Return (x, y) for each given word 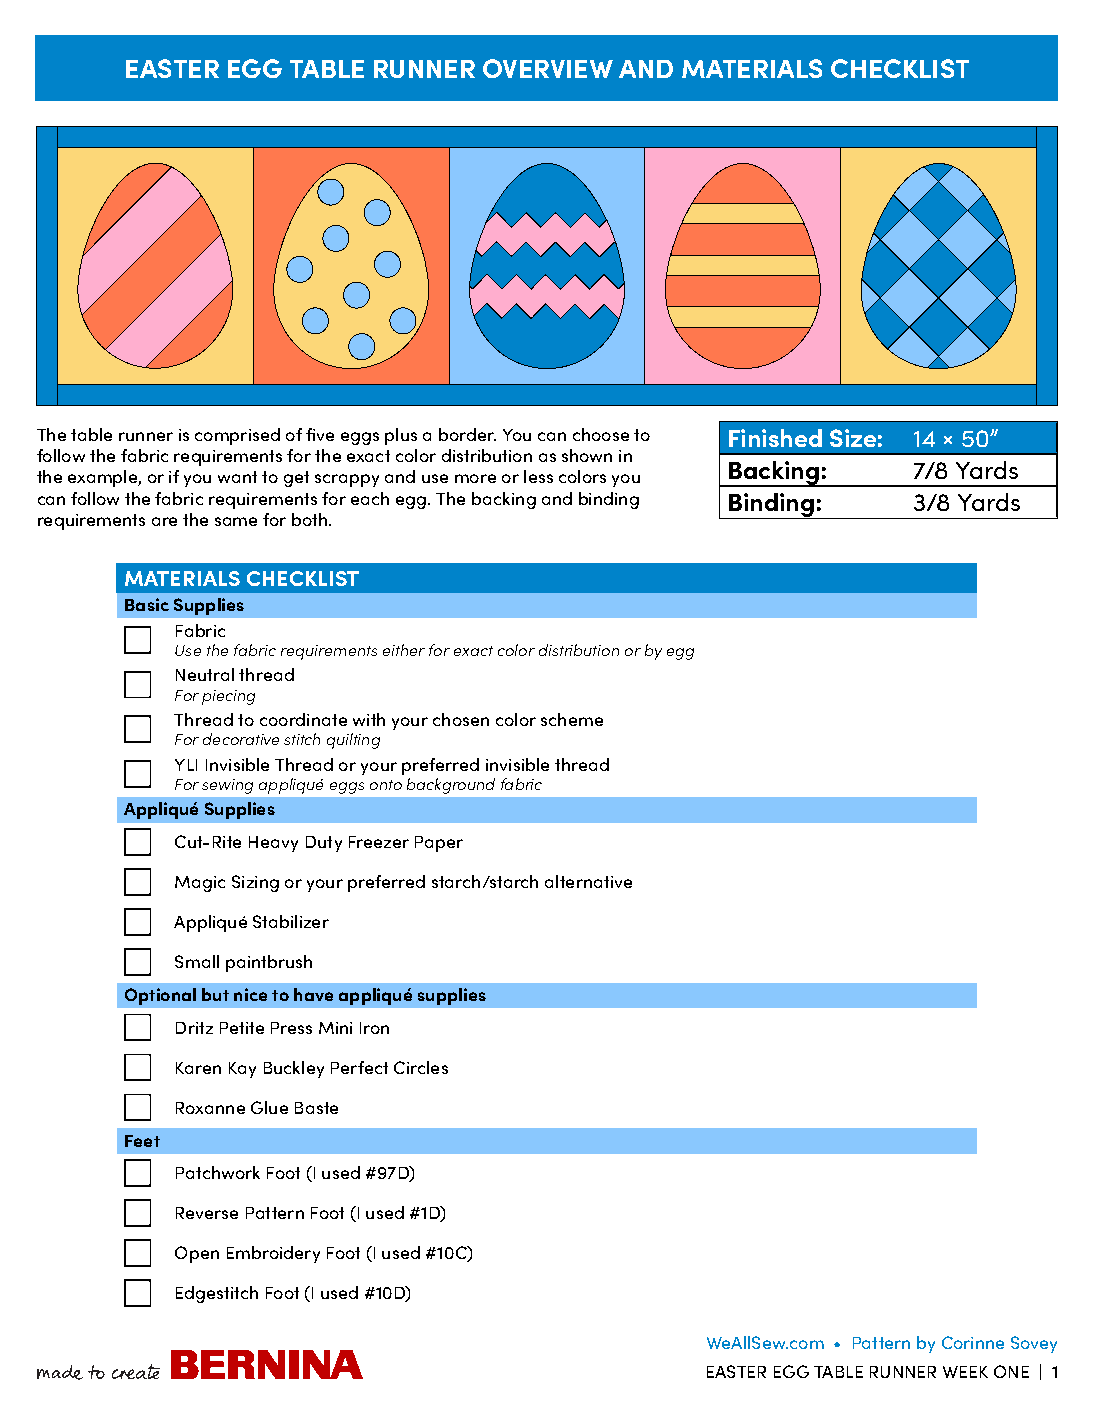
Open (197, 1254)
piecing (228, 697)
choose (601, 434)
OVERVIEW (548, 68)
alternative (588, 881)
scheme (572, 719)
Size (853, 438)
